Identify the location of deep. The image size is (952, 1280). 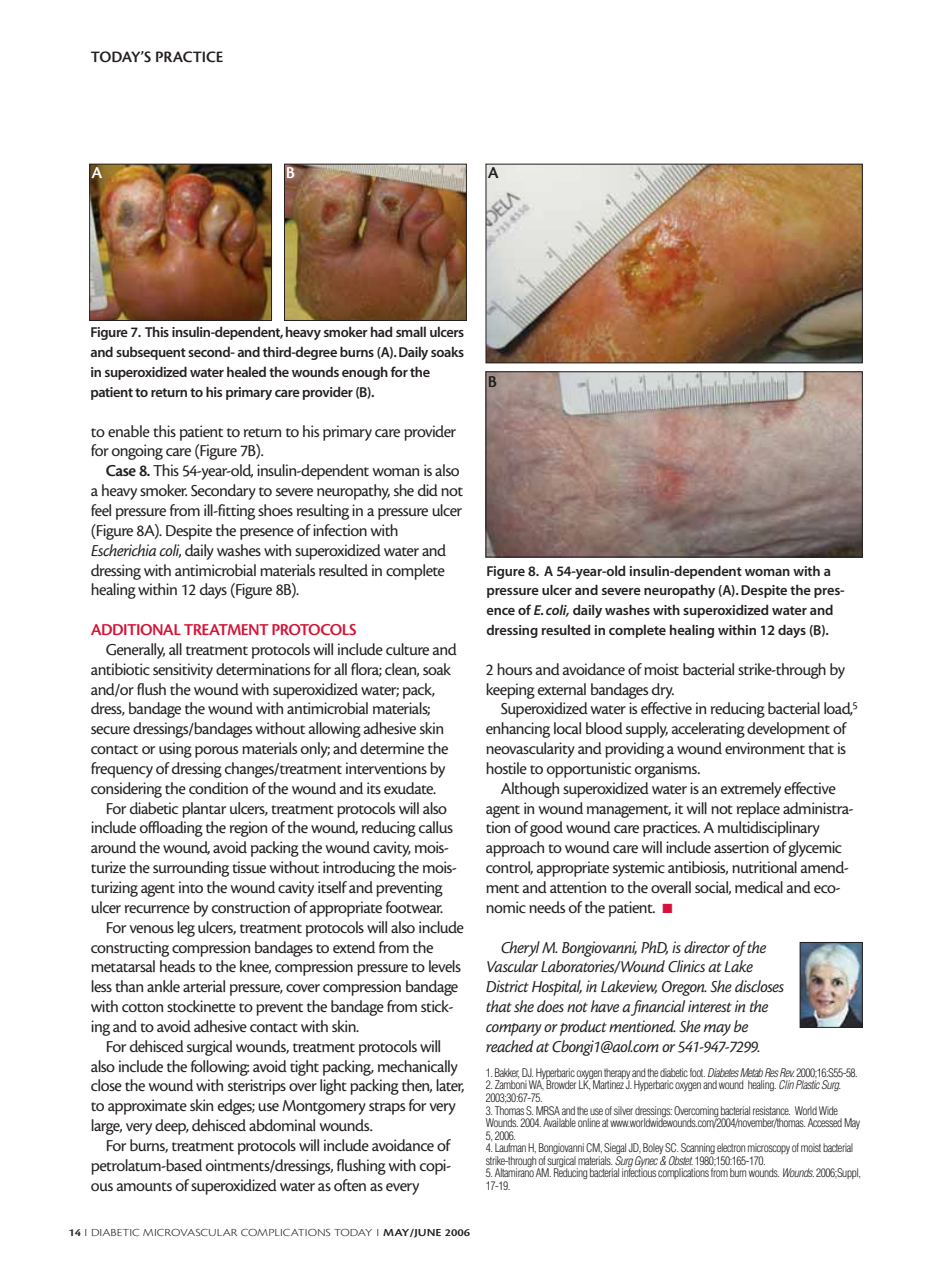
(171, 1127).
